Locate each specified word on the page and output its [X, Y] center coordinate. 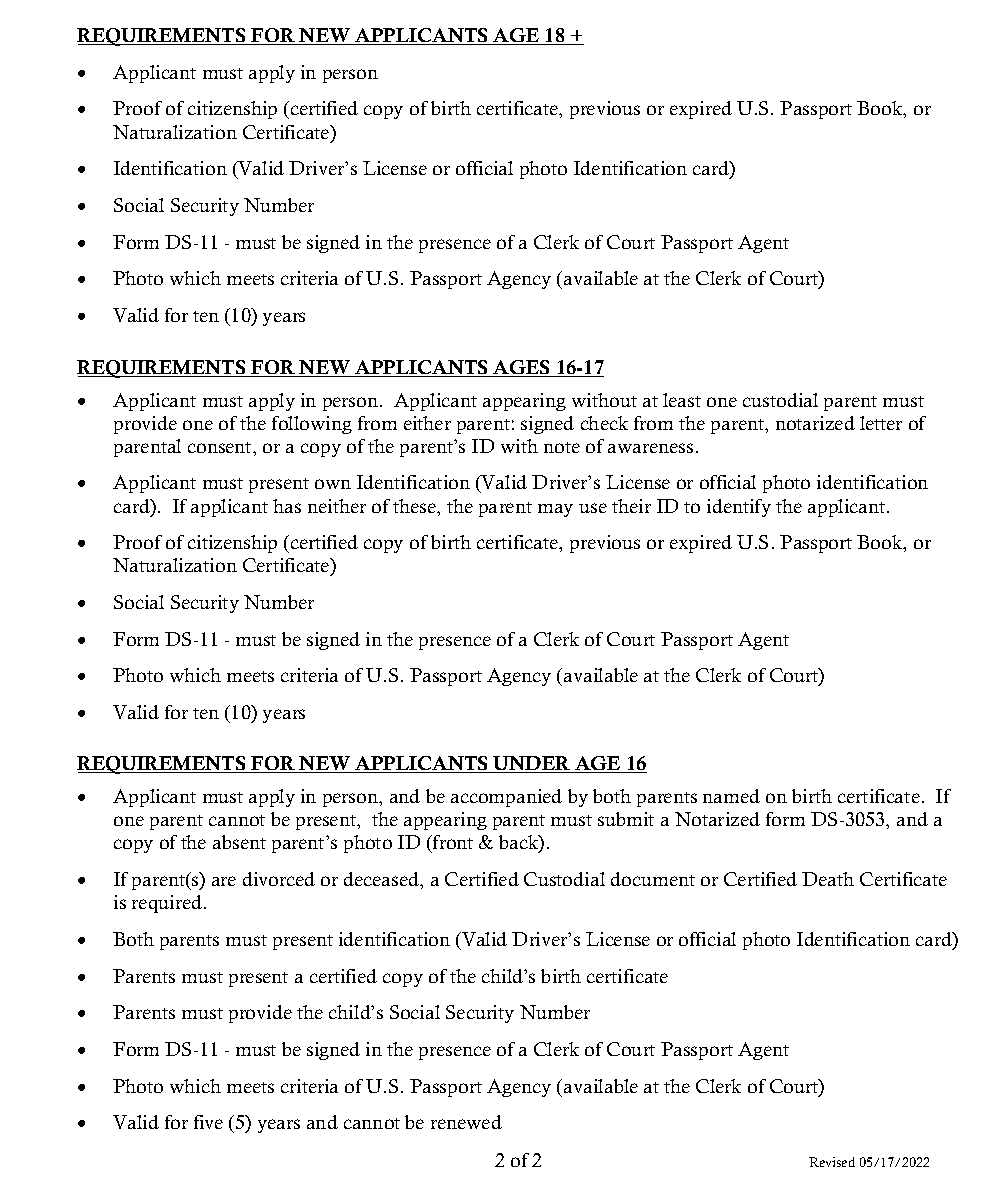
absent [239, 842]
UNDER [532, 764]
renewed [466, 1122]
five [208, 1122]
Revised [832, 1162]
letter [881, 423]
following [312, 425]
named [731, 796]
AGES [522, 368]
